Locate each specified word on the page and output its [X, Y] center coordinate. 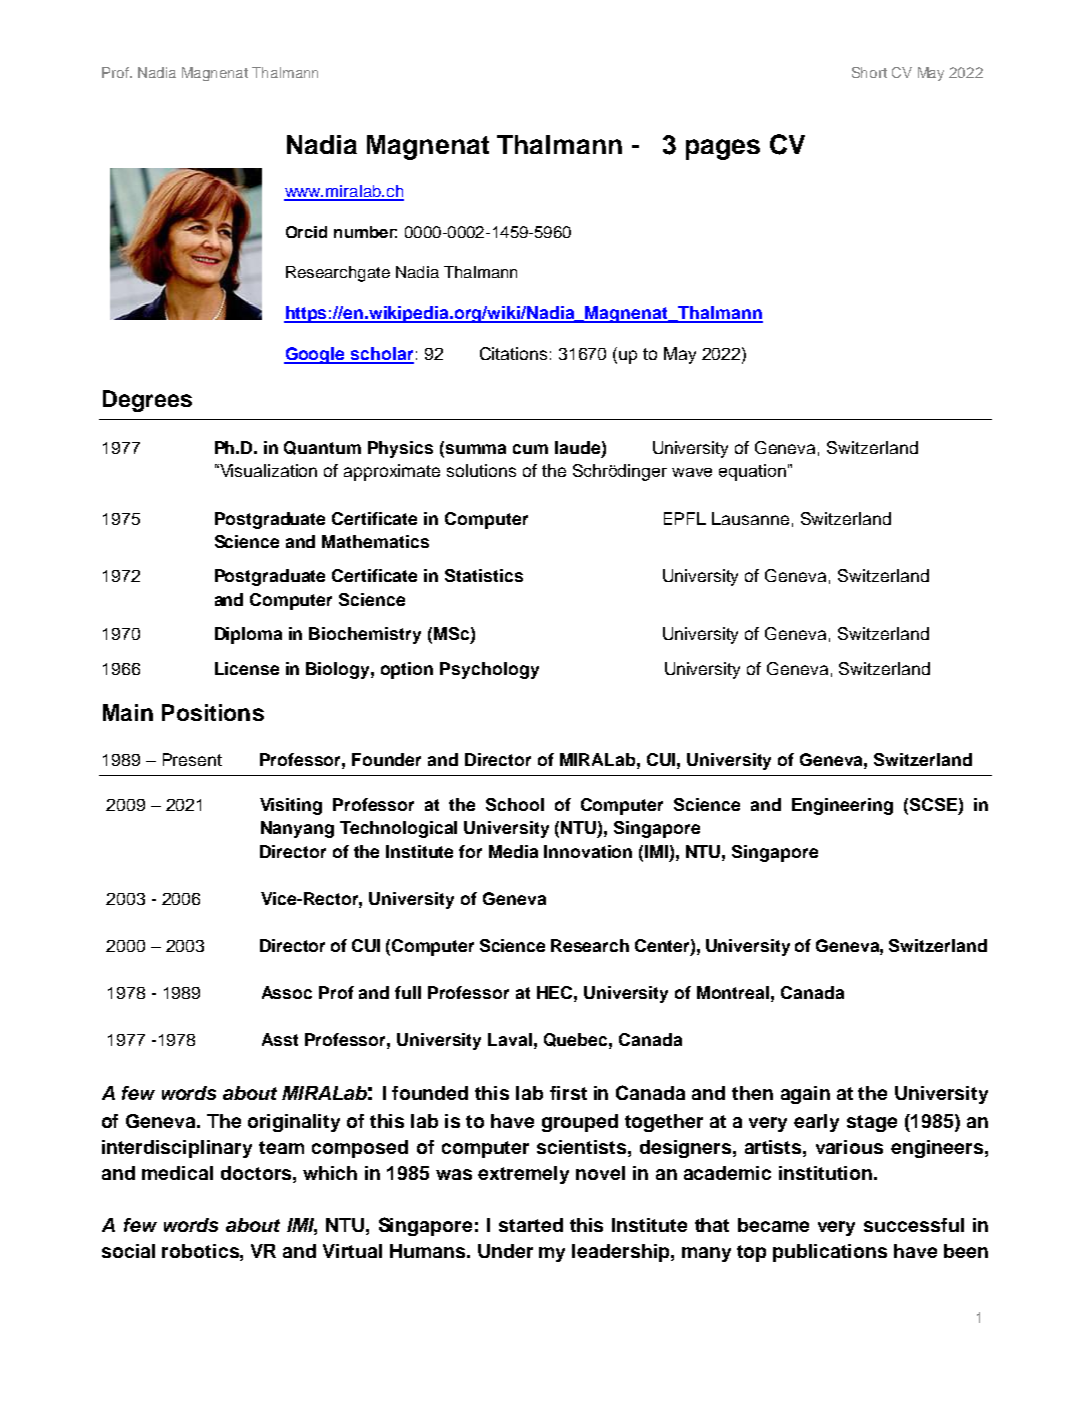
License [247, 668]
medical [177, 1173]
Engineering [842, 806]
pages [723, 149]
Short [869, 72]
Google [316, 355]
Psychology [489, 670]
